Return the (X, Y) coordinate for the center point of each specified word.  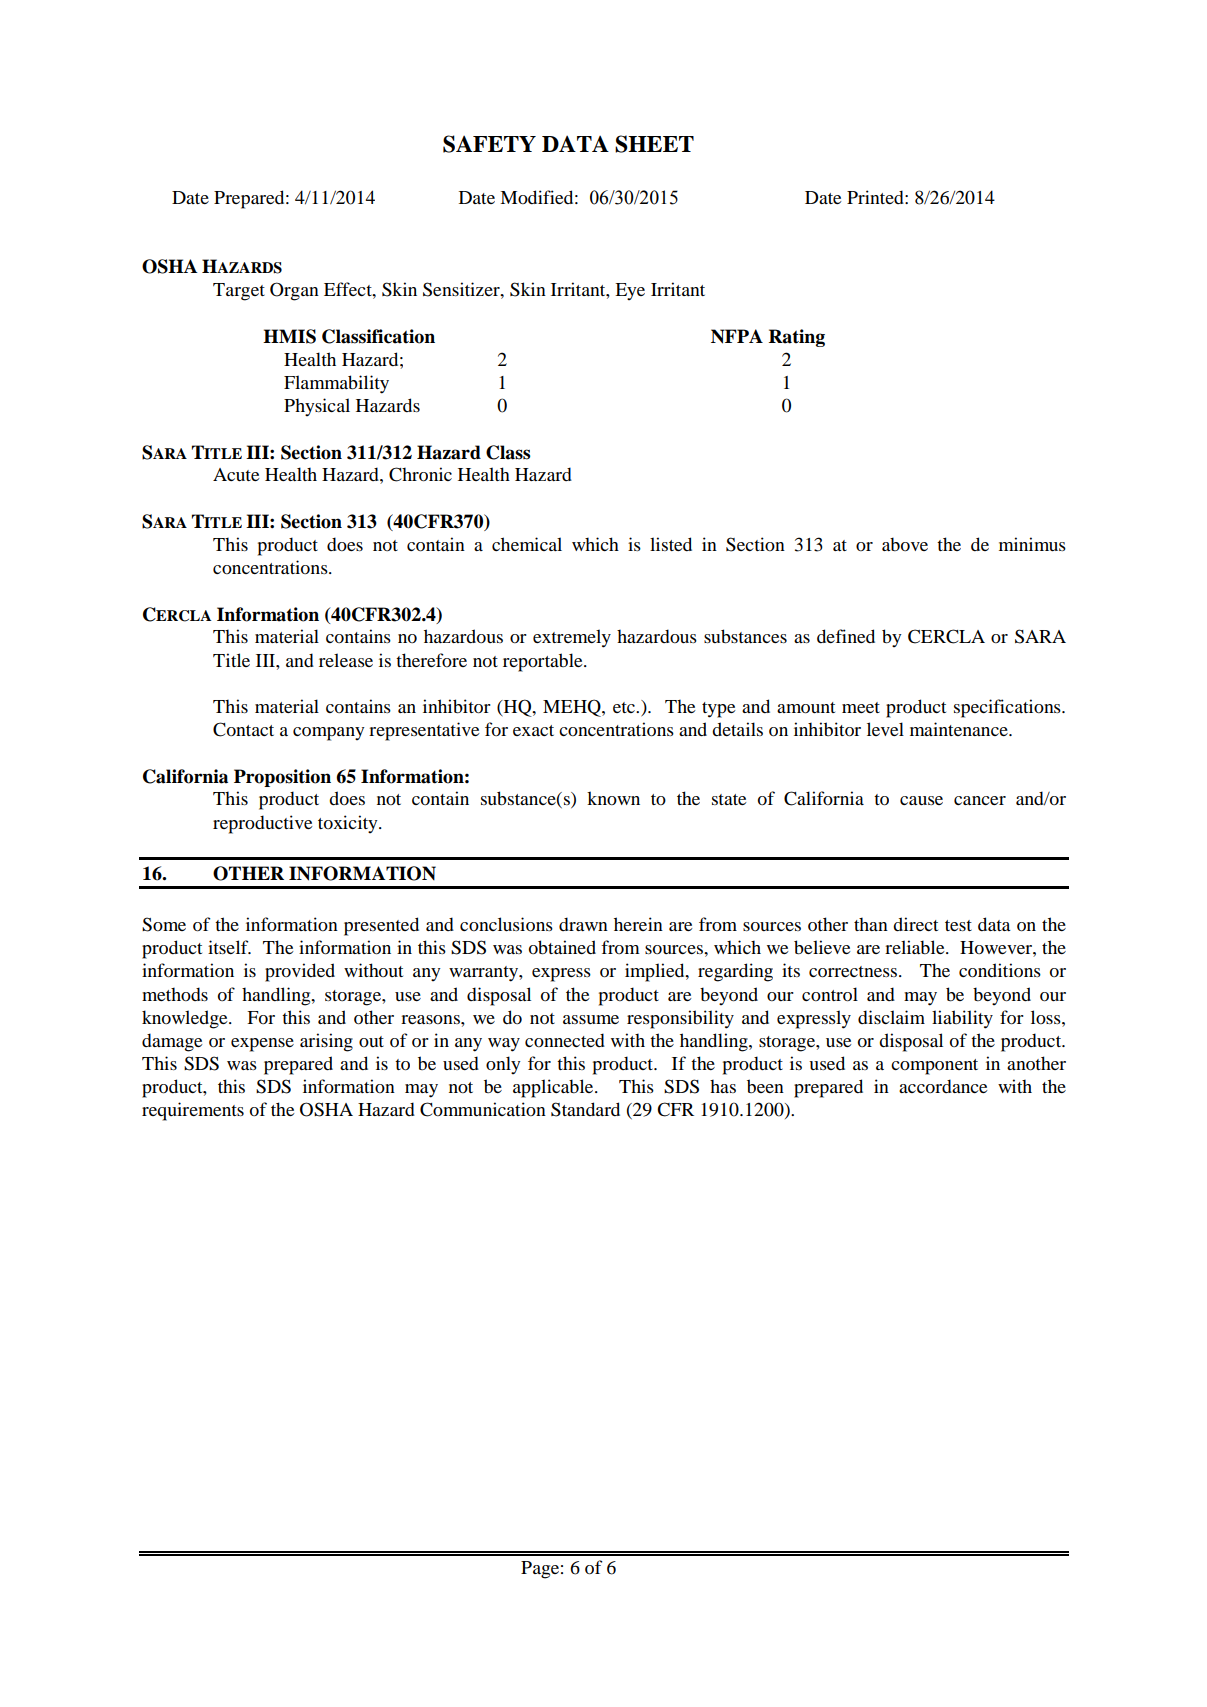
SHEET (654, 144)
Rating (797, 338)
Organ (294, 291)
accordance (943, 1086)
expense (262, 1045)
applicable (554, 1088)
